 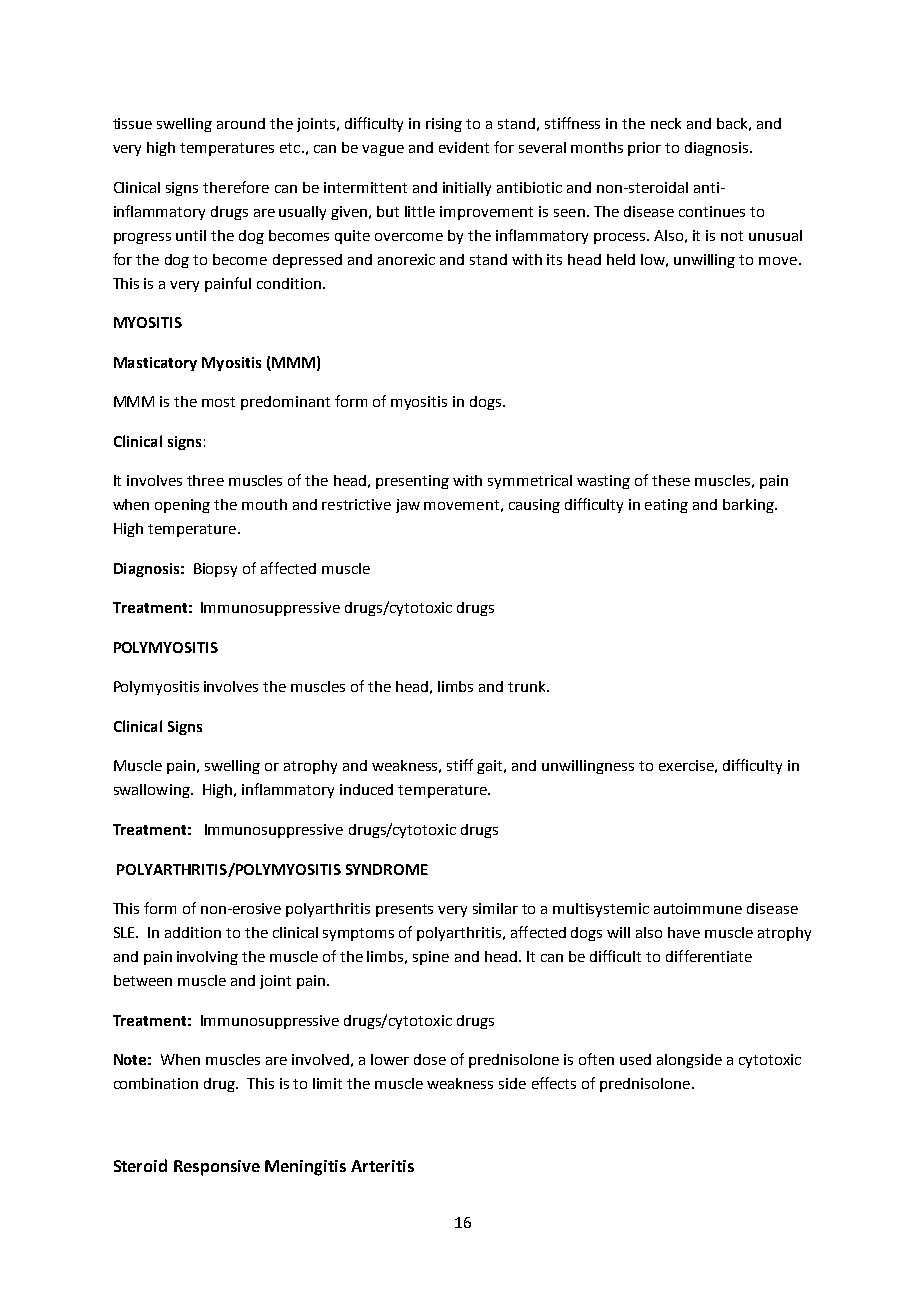 What do you see at coordinates (528, 686) in the page?
I see `trunk` at bounding box center [528, 686].
